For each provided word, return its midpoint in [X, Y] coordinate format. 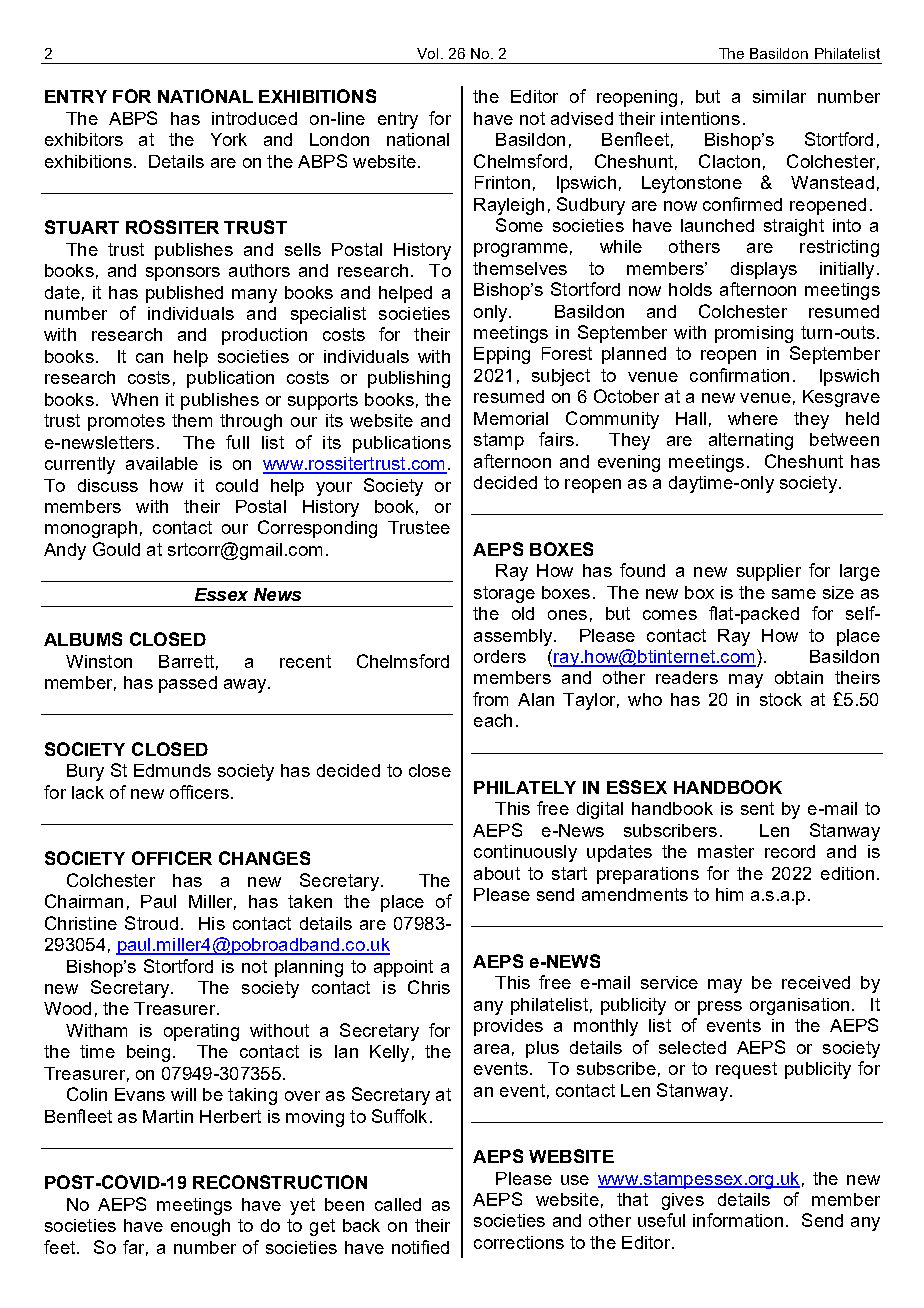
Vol [427, 53]
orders [500, 656]
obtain [799, 677]
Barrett [186, 661]
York [229, 139]
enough [200, 1227]
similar [779, 96]
